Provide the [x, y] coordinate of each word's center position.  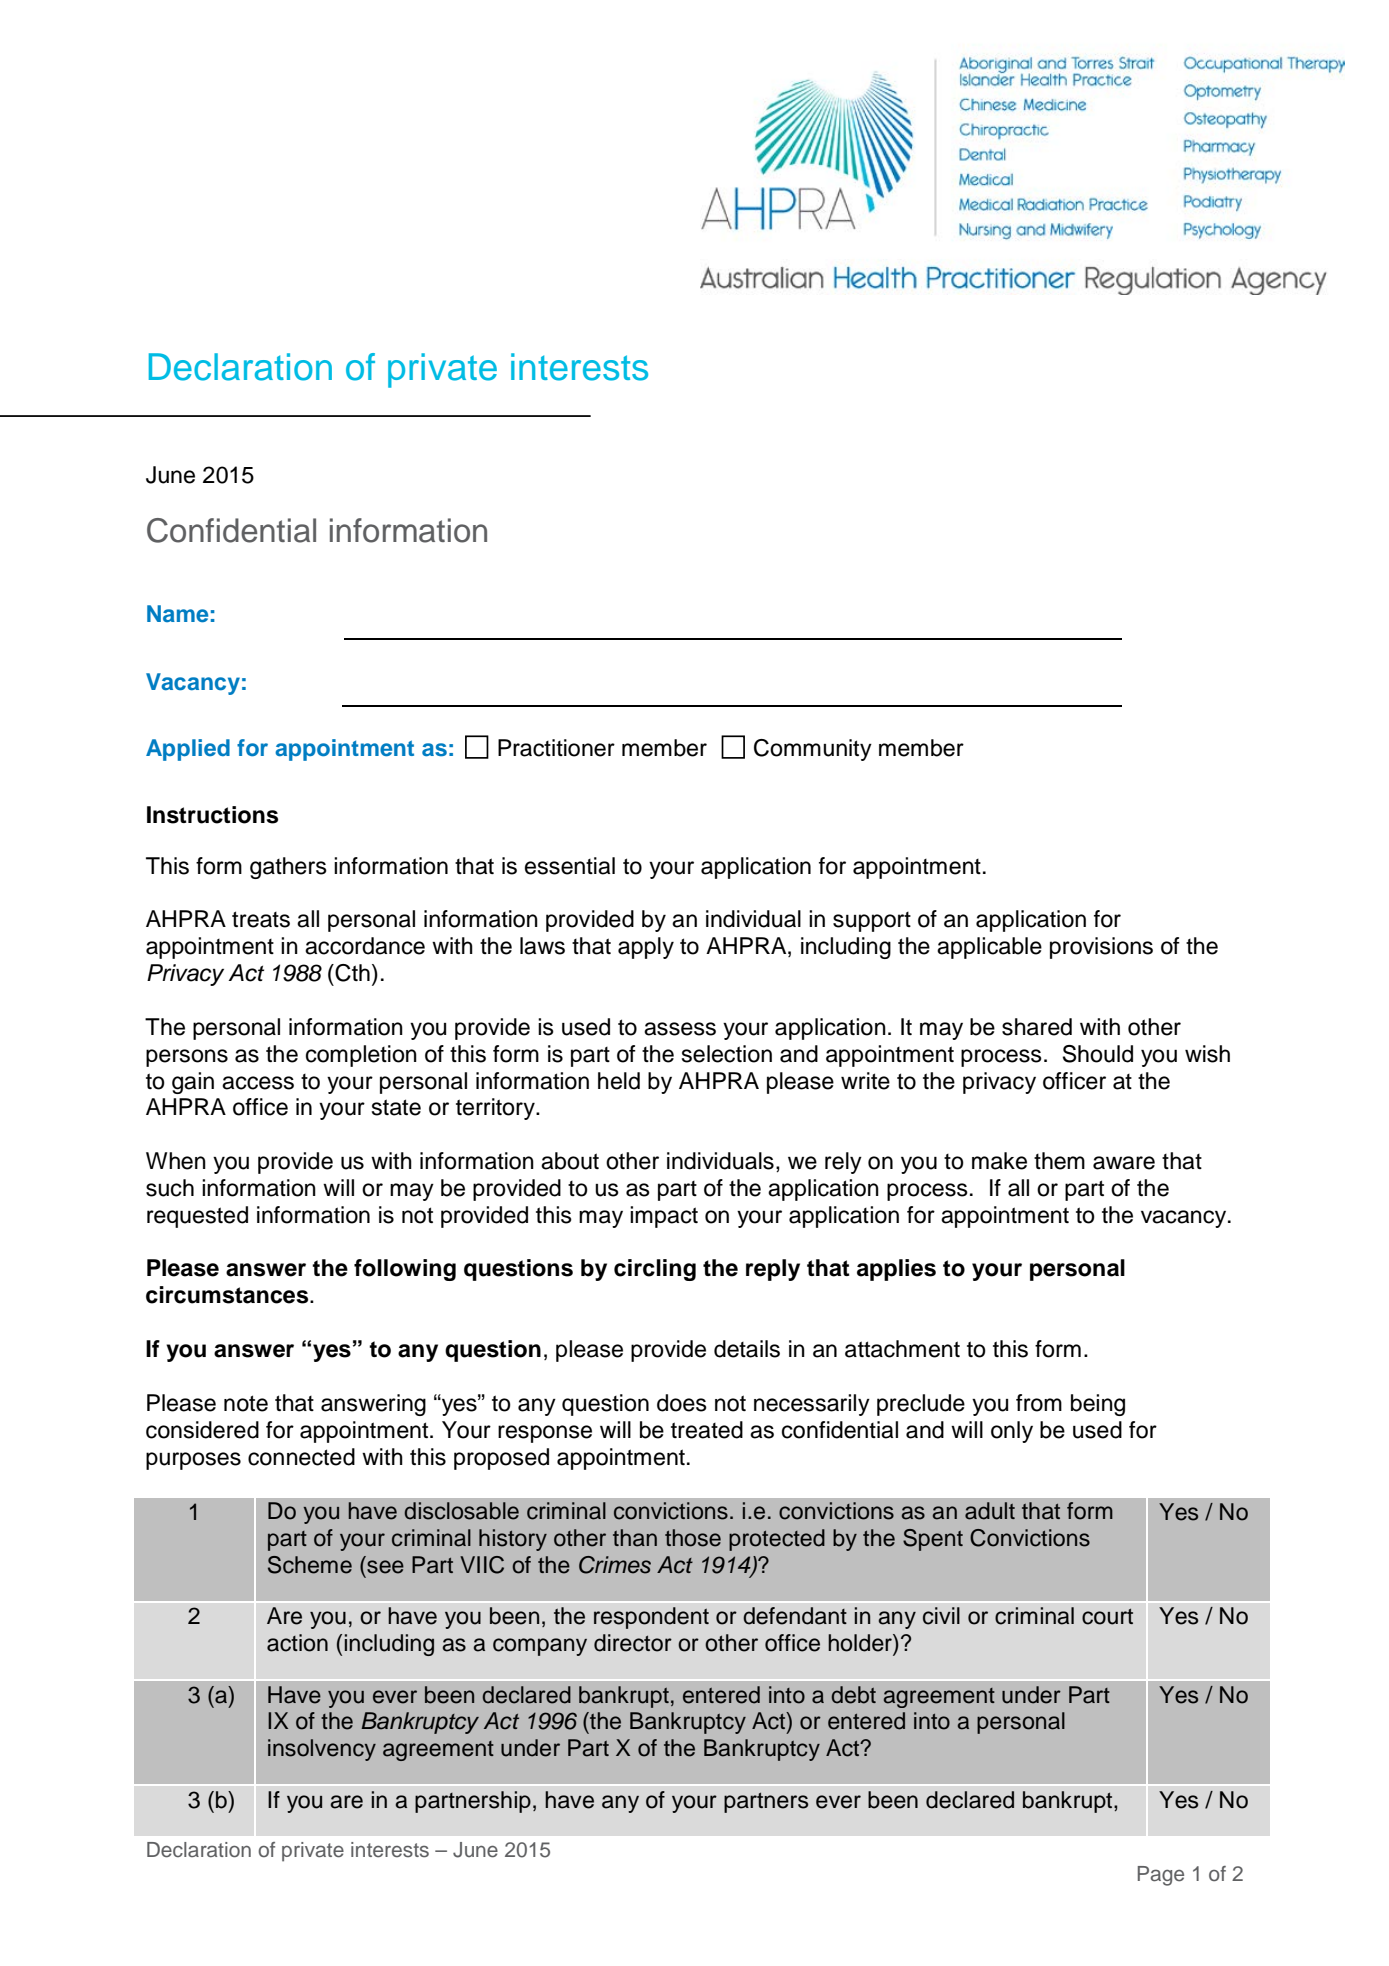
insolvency [322, 1750]
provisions [1101, 948]
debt [853, 1695]
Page [1161, 1876]
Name [177, 614]
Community [813, 750]
